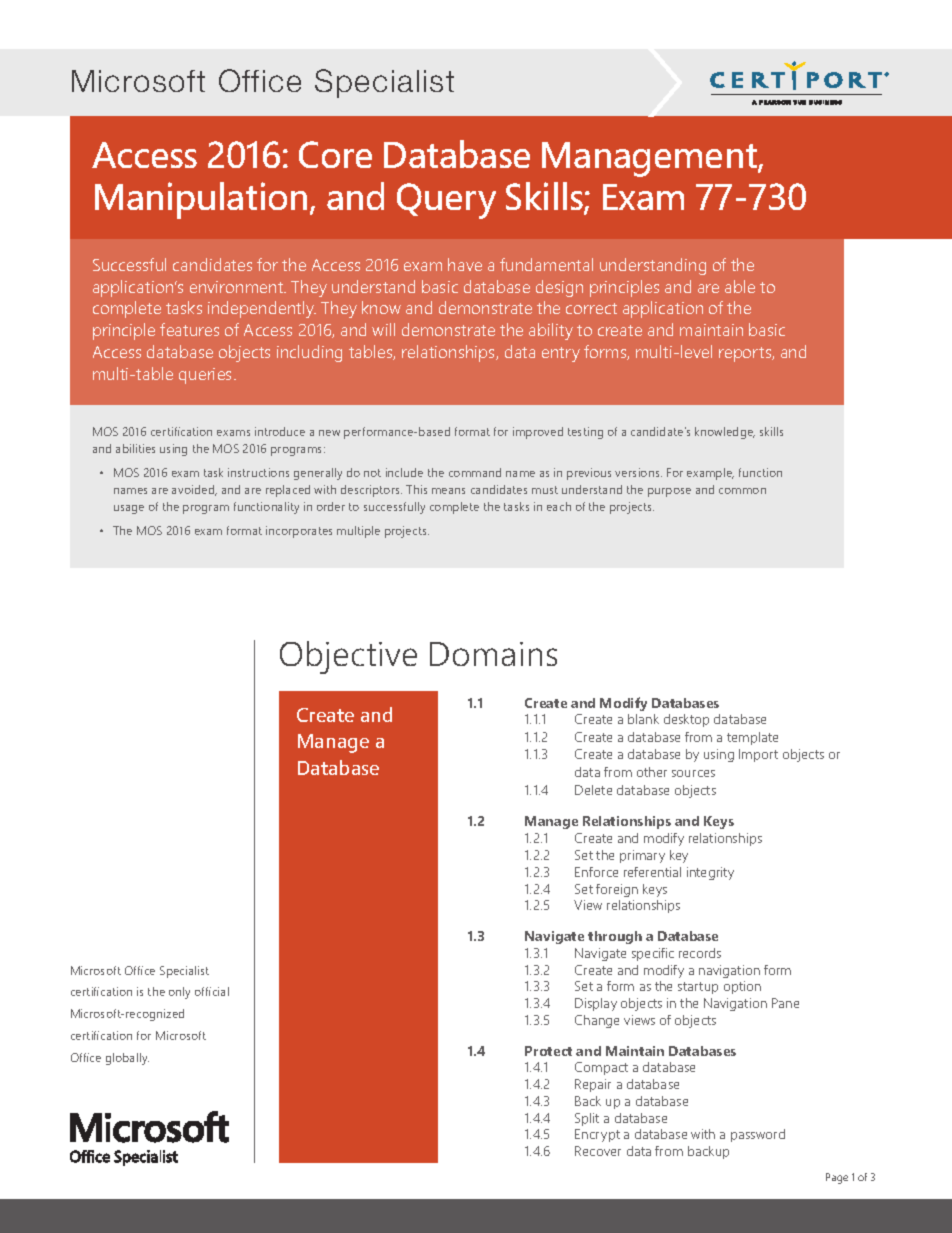 This screenshot has height=1233, width=952. Describe the element at coordinates (710, 873) in the screenshot. I see `integrity` at that location.
